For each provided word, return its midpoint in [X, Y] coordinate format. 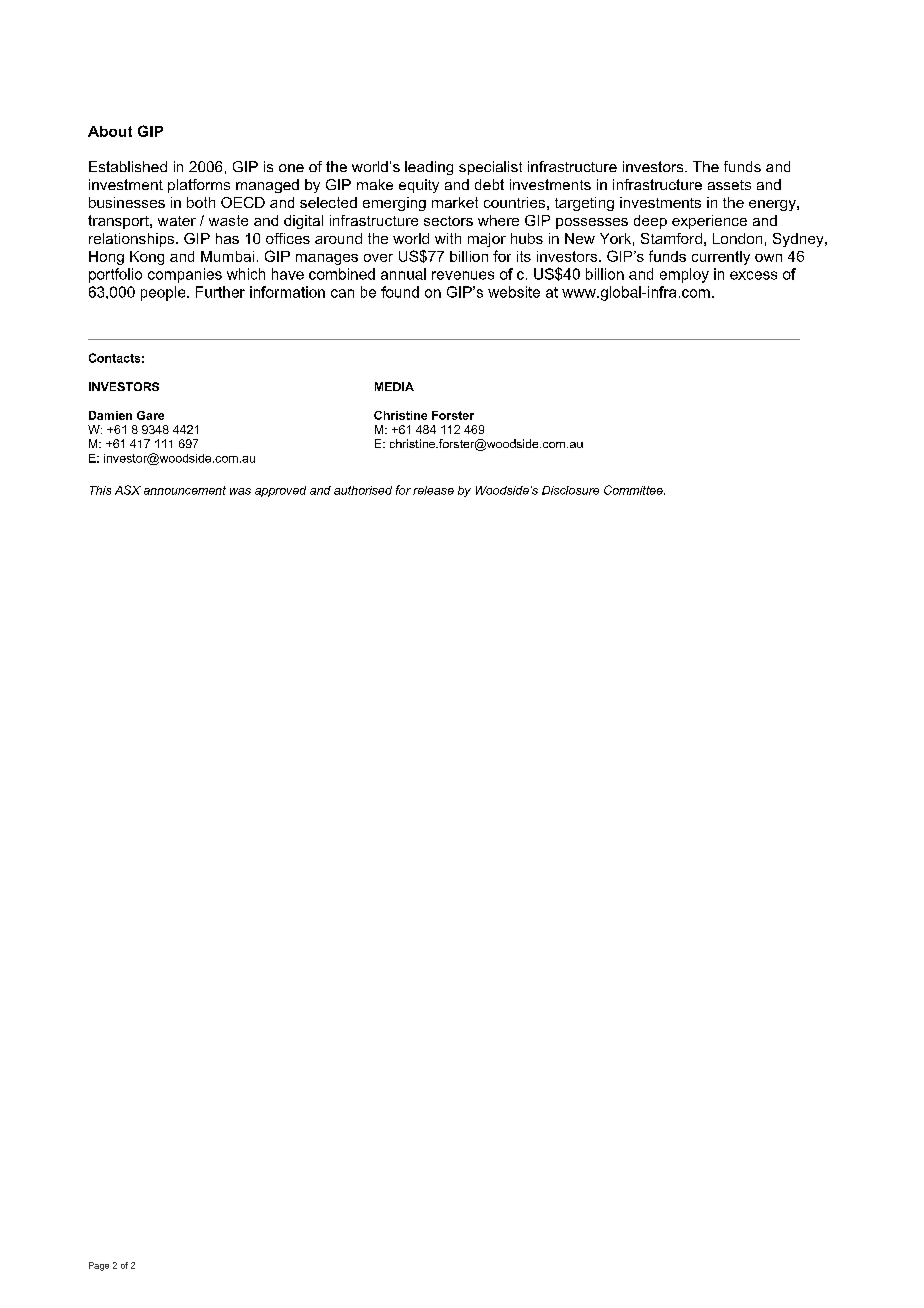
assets [729, 185]
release [433, 490]
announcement [185, 490]
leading [429, 168]
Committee [634, 490]
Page [99, 1266]
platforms [199, 186]
